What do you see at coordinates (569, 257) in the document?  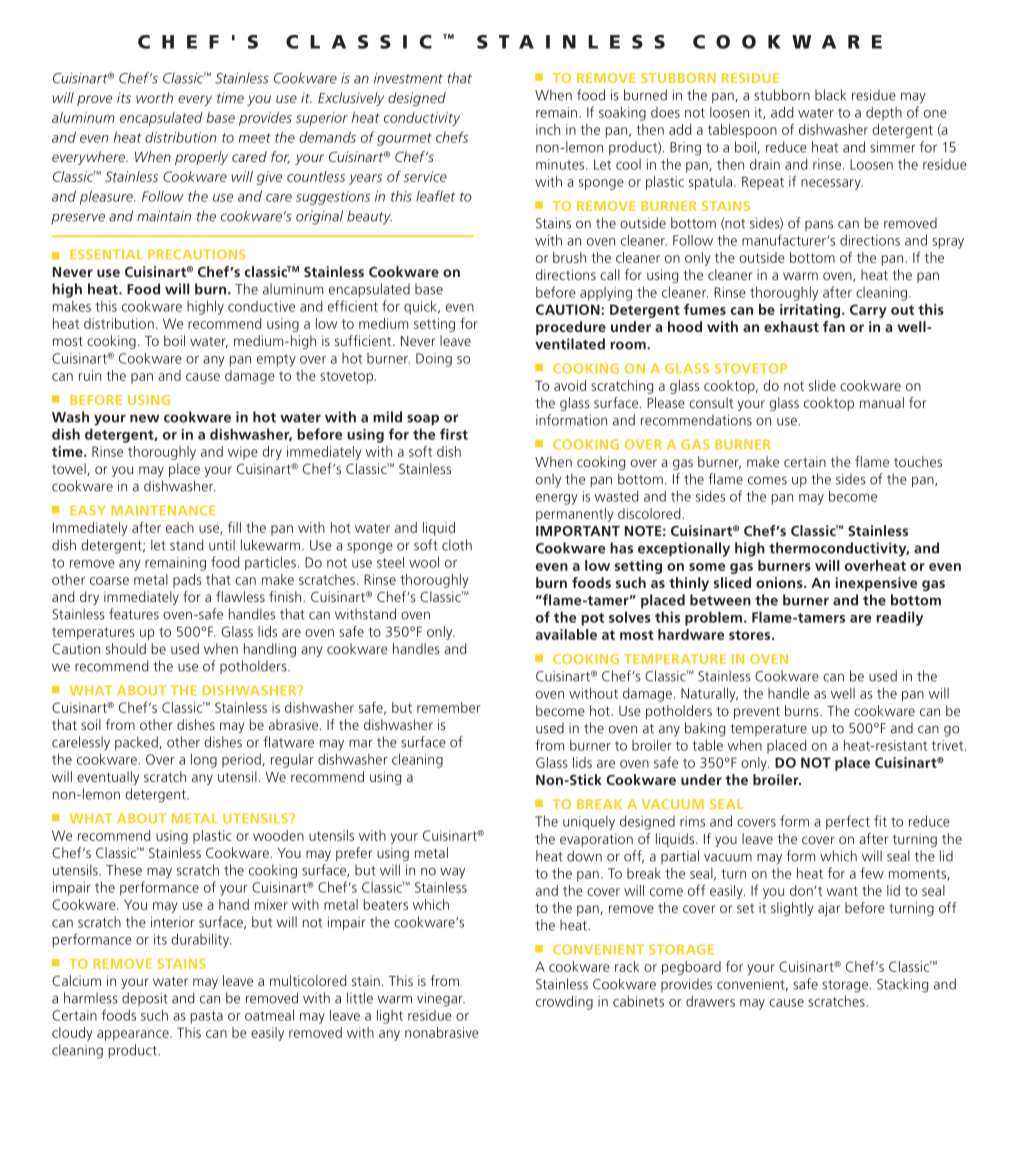 I see `brush` at bounding box center [569, 257].
